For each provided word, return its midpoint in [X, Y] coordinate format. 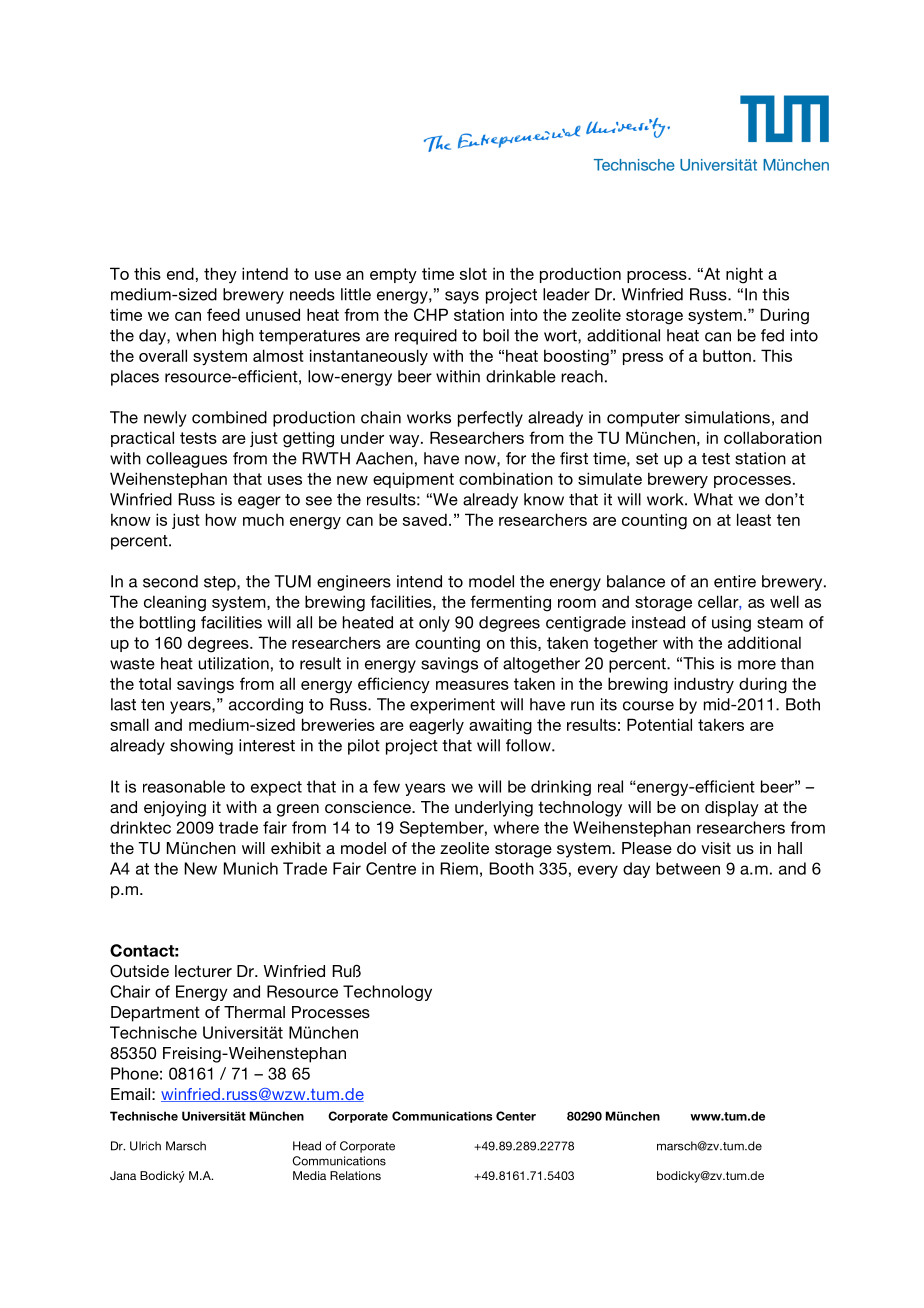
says [462, 297]
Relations [355, 1175]
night [744, 275]
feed [223, 314]
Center [516, 1116]
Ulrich [145, 1146]
